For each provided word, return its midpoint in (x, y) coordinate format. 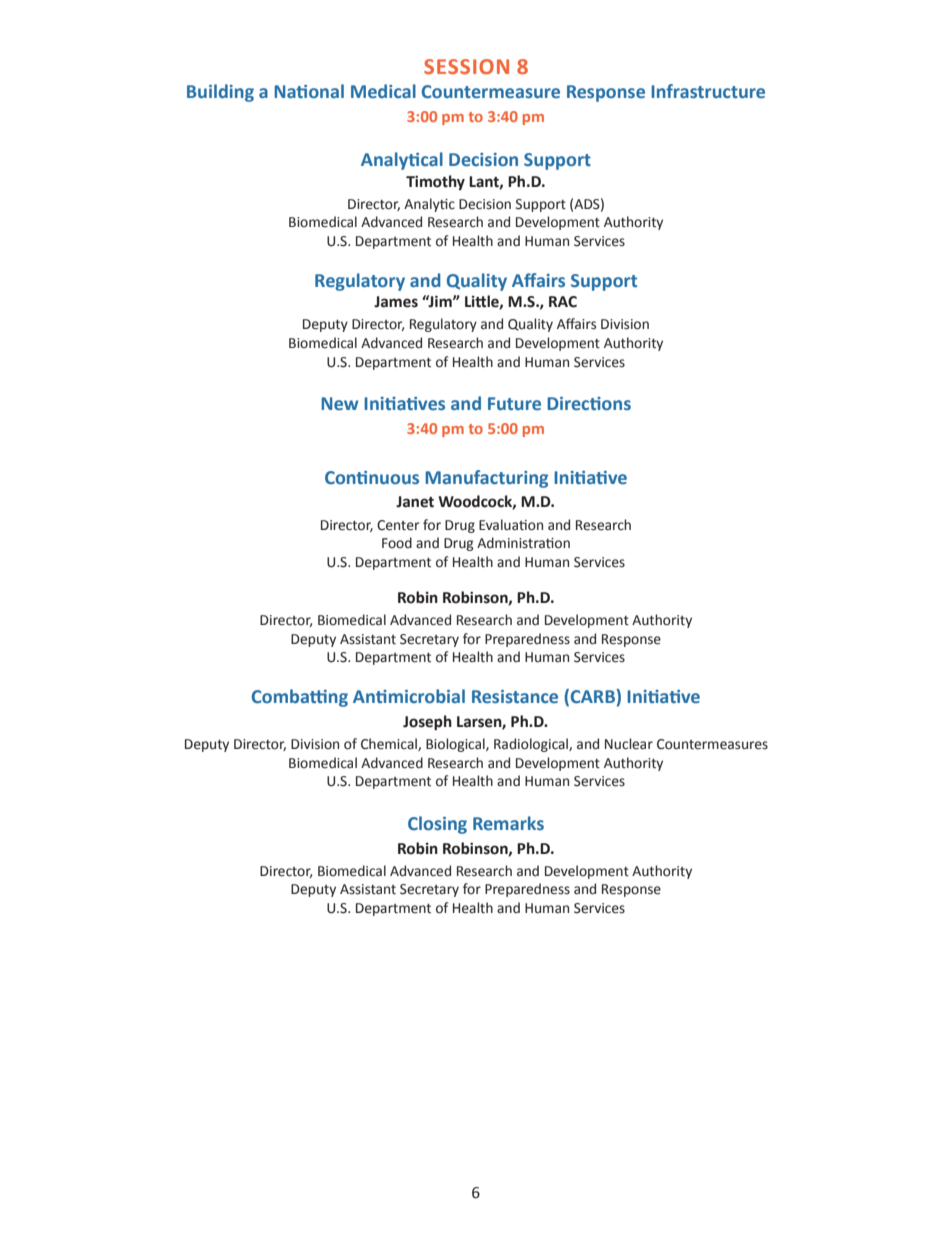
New (340, 404)
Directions (589, 404)
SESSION (466, 66)
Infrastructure (708, 91)
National (309, 91)
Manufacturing (486, 479)
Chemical (390, 744)
